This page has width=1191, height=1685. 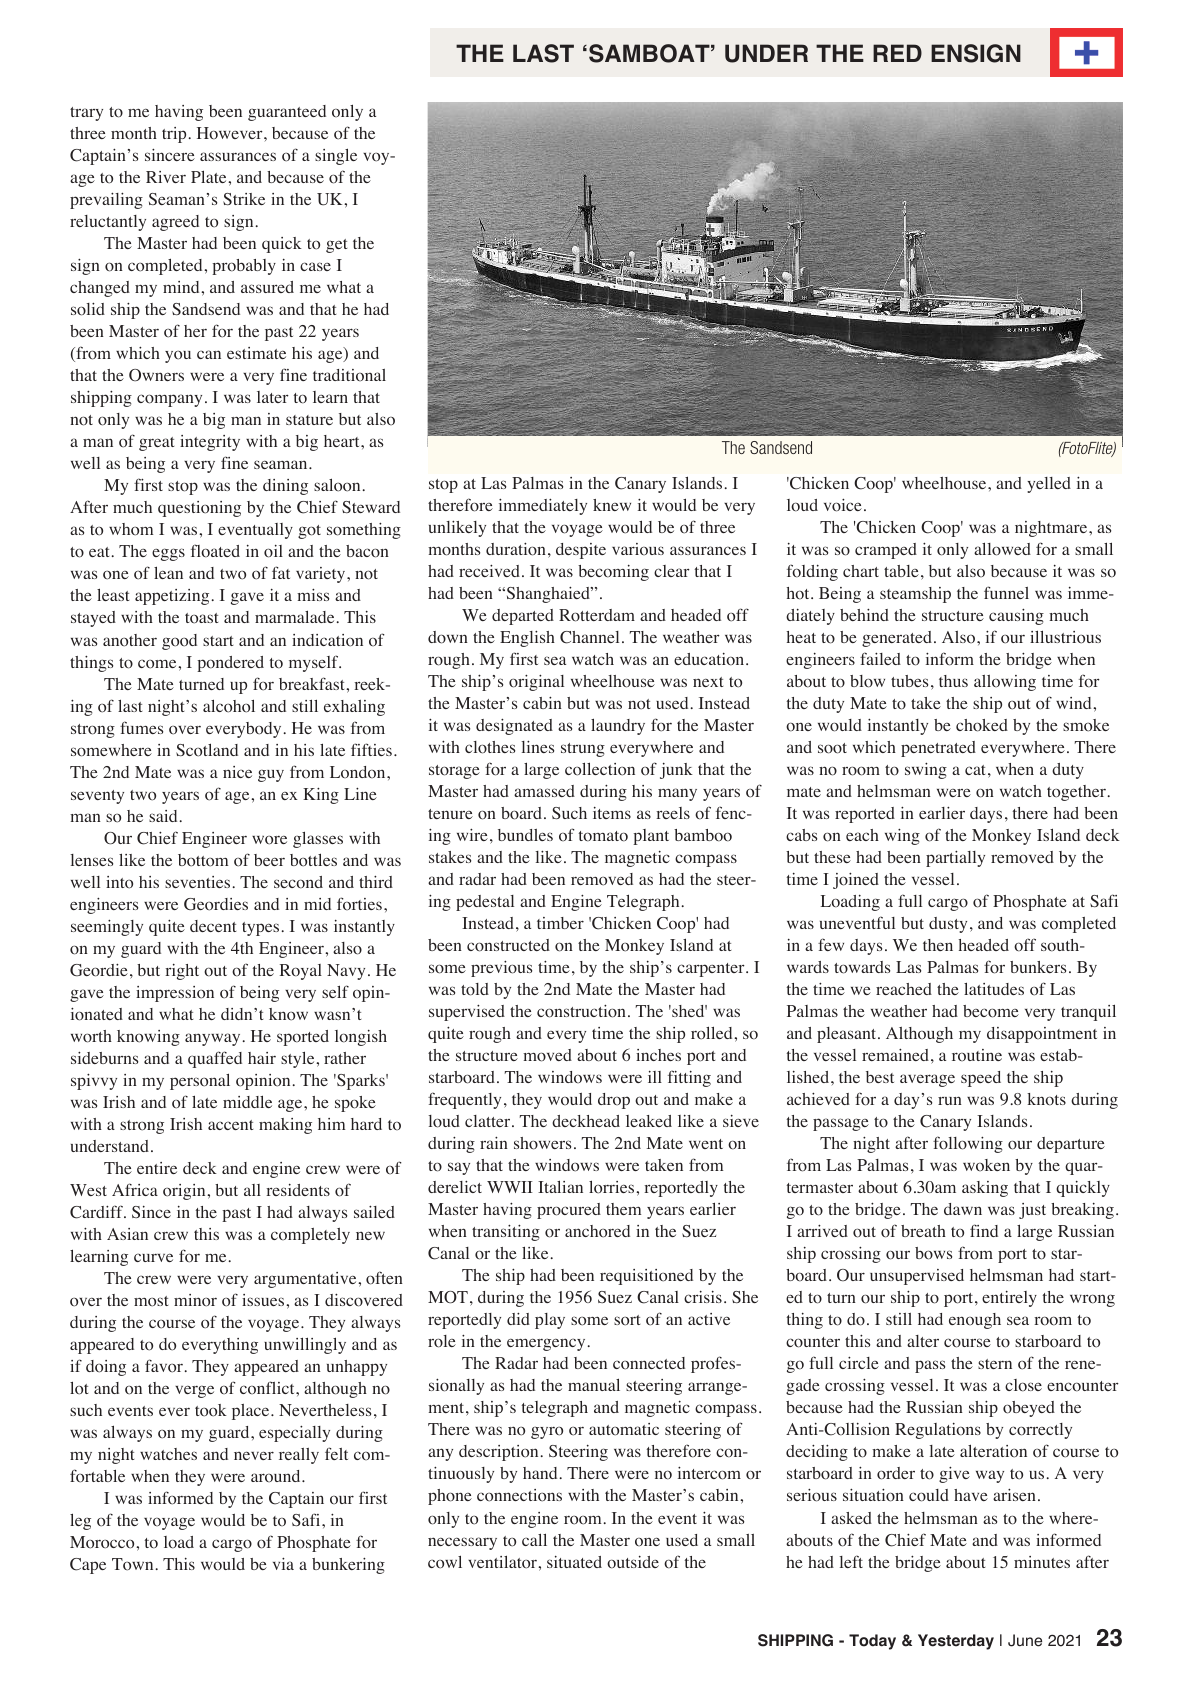 I want to click on via, so click(x=283, y=1564).
